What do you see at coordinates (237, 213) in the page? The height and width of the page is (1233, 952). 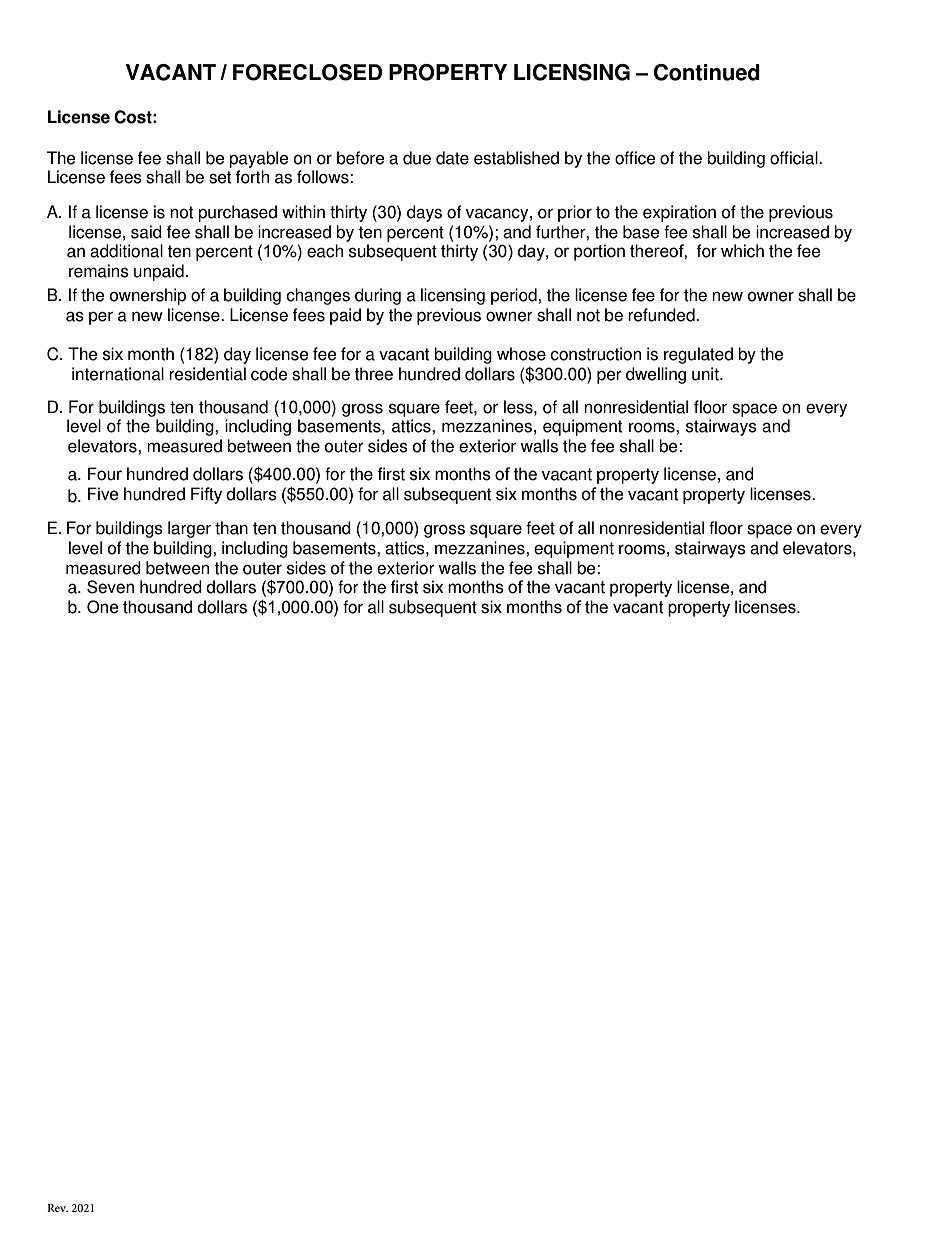 I see `purchased` at bounding box center [237, 213].
